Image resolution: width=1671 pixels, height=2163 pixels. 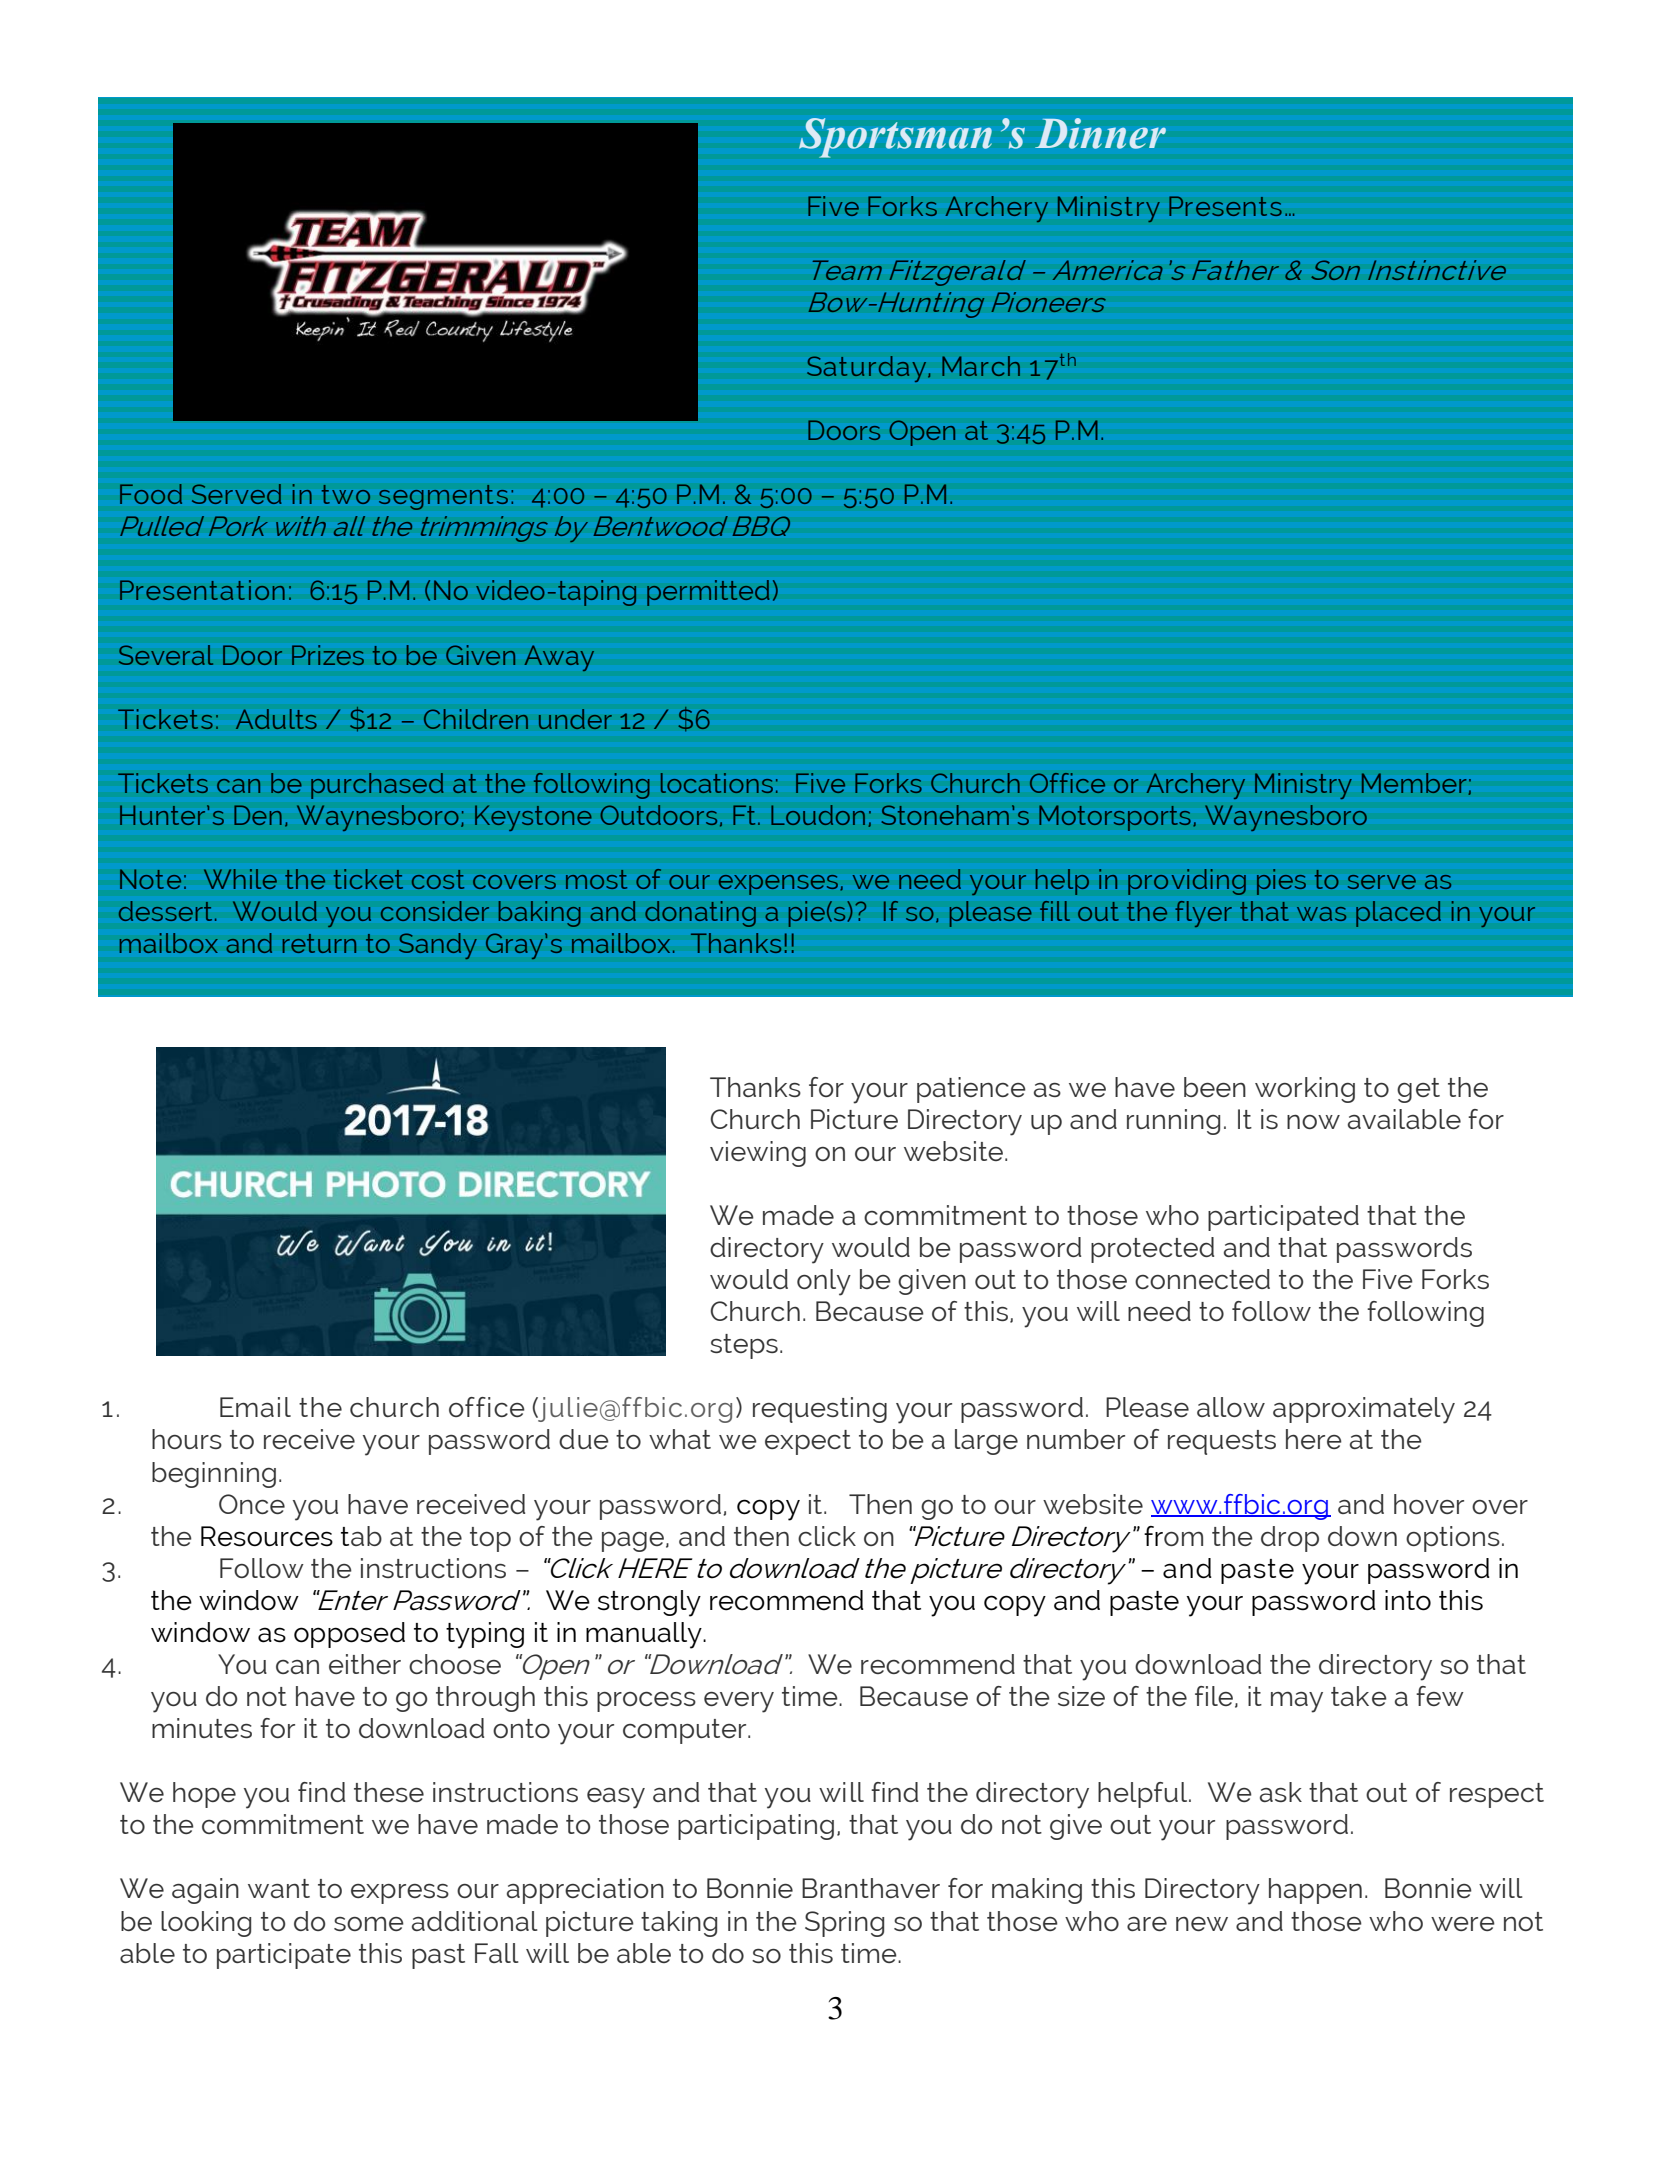 What do you see at coordinates (1225, 206) in the screenshot?
I see `Presents` at bounding box center [1225, 206].
